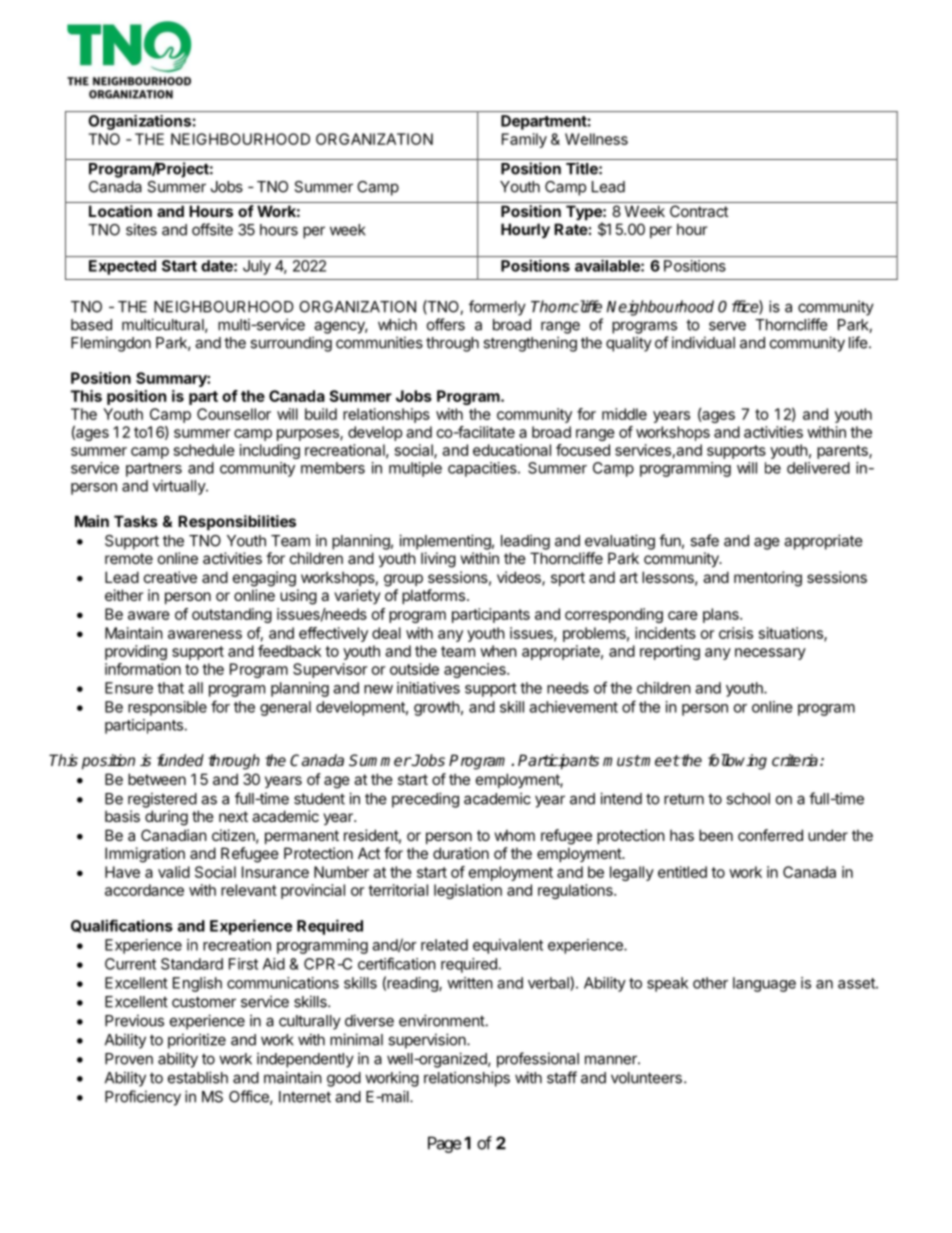 The width and height of the screenshot is (952, 1233). What do you see at coordinates (498, 651) in the screenshot?
I see `when` at bounding box center [498, 651].
